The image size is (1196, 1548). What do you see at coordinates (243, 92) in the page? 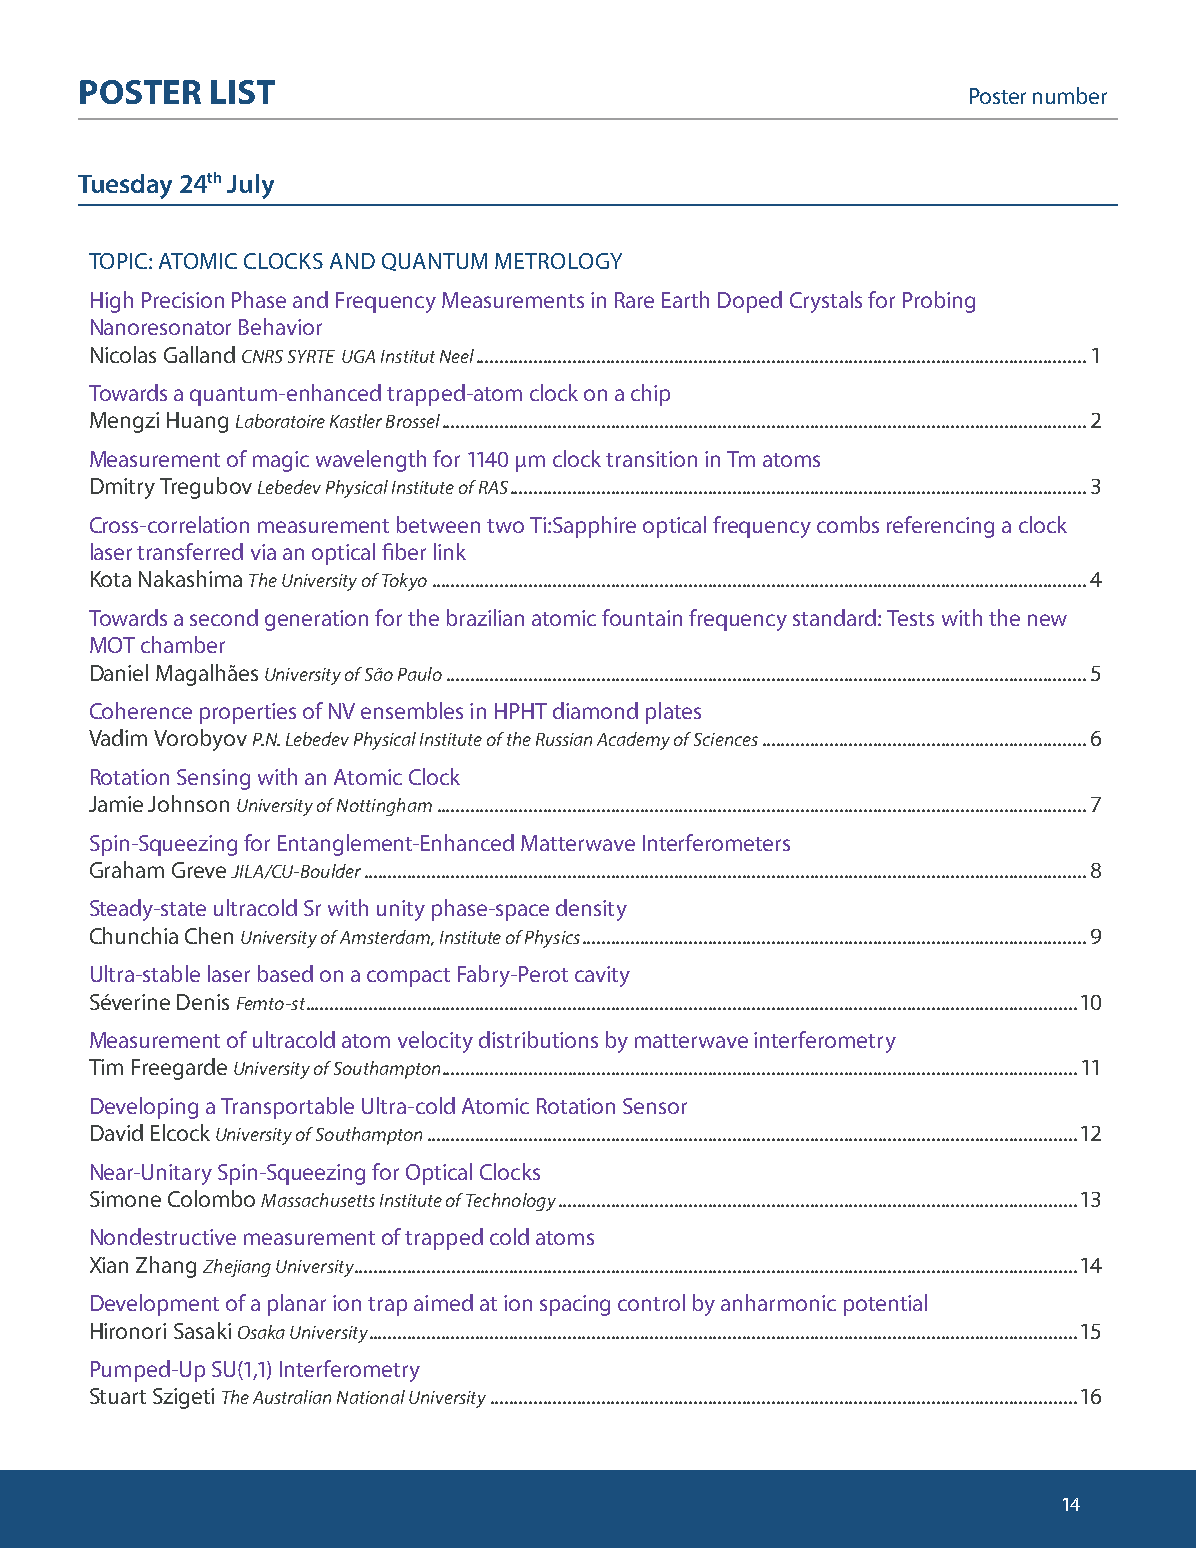
I see `LIST` at bounding box center [243, 92].
